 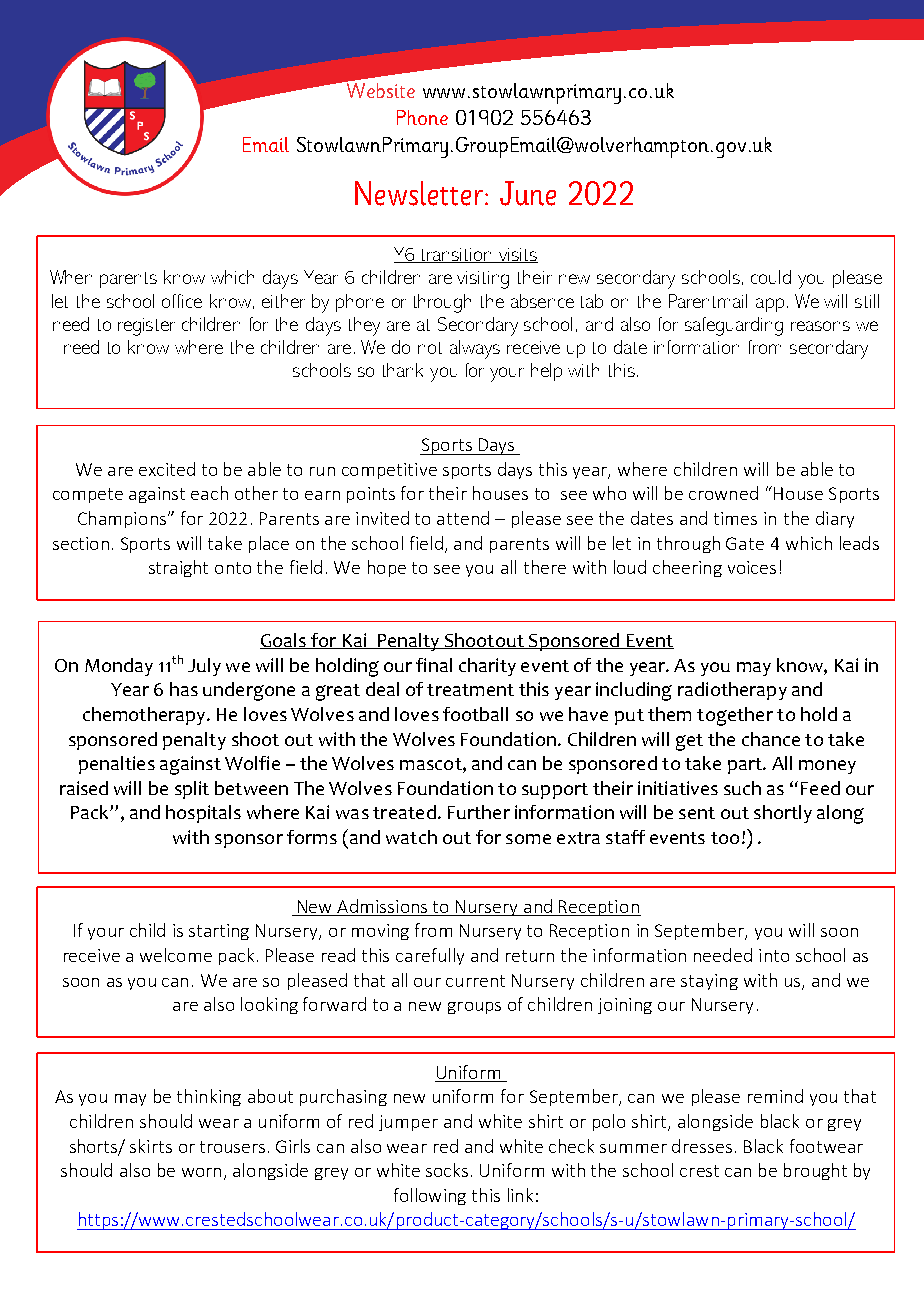 What do you see at coordinates (487, 667) in the image?
I see `charity` at bounding box center [487, 667].
